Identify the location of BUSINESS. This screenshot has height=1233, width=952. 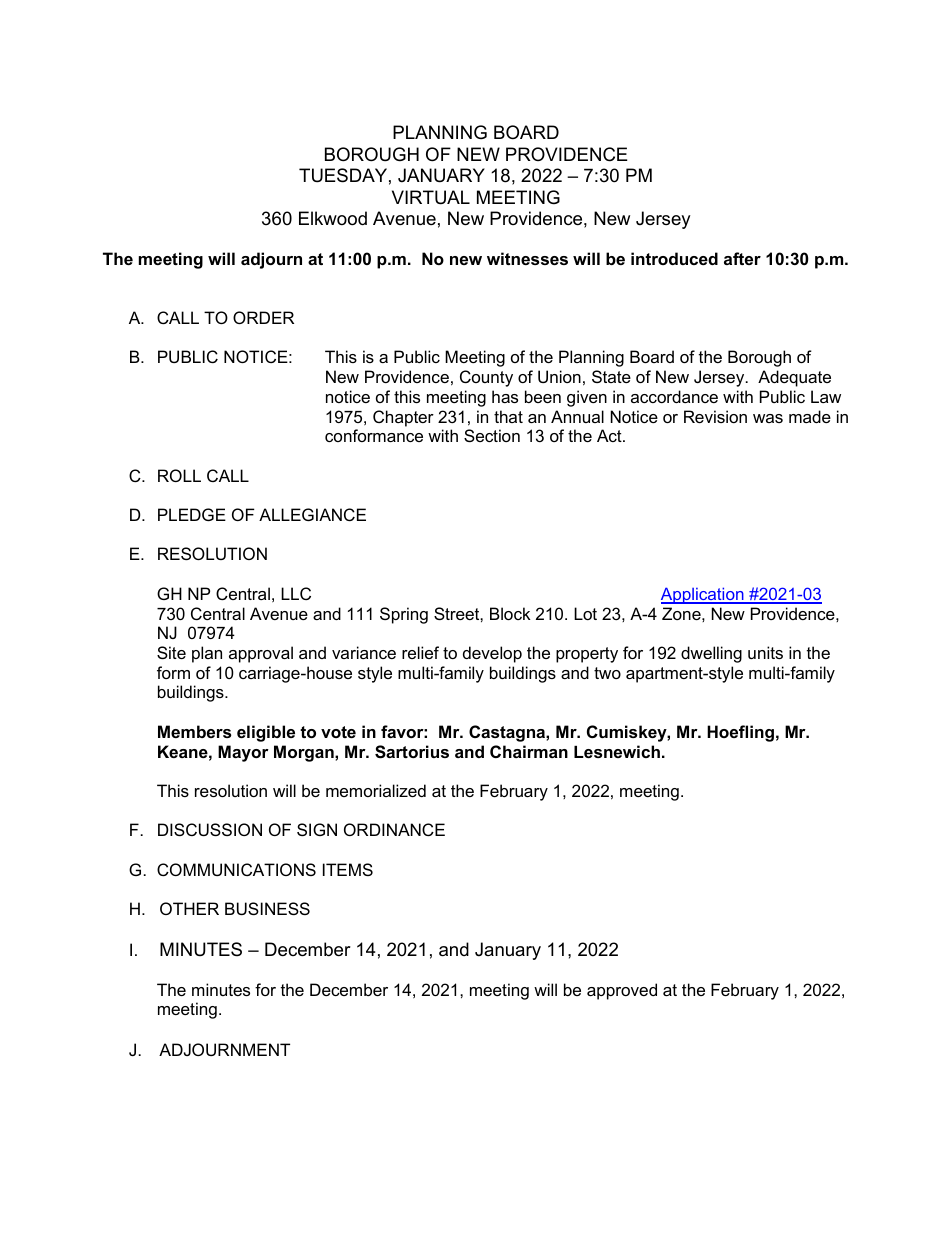
(267, 908).
